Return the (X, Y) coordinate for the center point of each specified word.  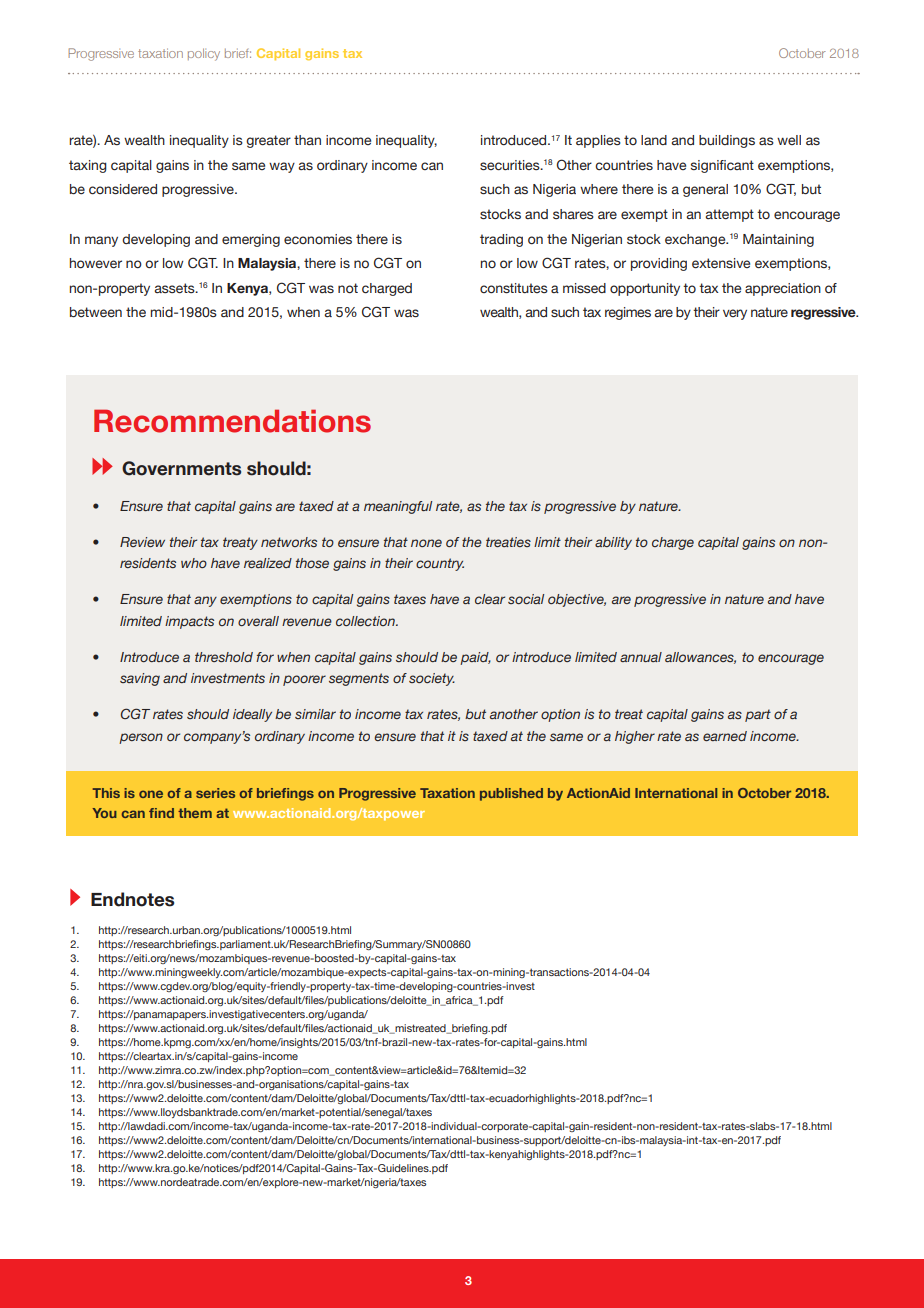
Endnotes (132, 899)
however (96, 263)
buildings (727, 141)
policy (204, 54)
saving (140, 679)
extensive (721, 263)
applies (598, 141)
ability (613, 543)
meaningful (398, 507)
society (432, 679)
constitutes (514, 288)
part (758, 715)
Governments (181, 468)
